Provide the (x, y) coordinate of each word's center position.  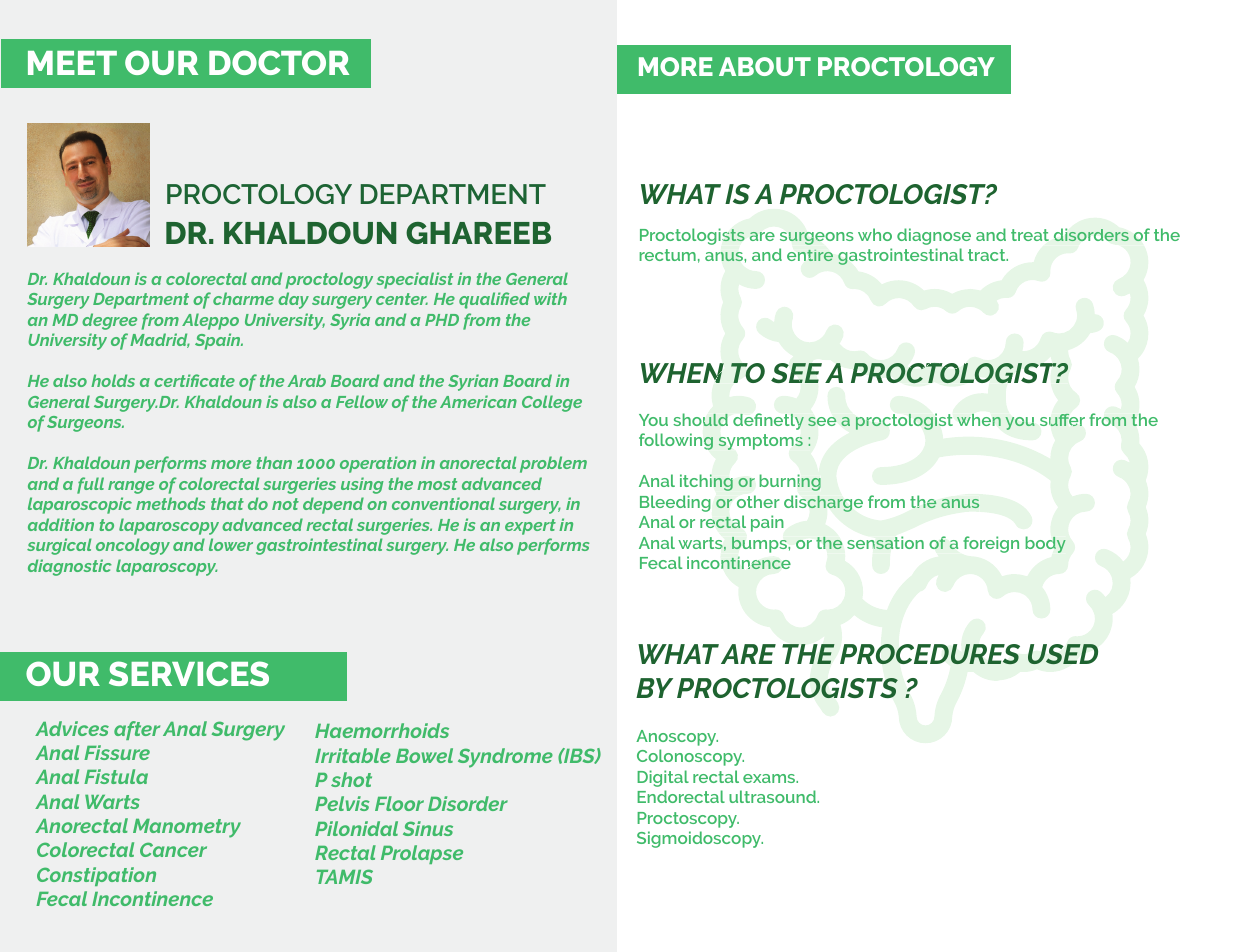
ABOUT (765, 66)
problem (553, 464)
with (550, 298)
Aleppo (210, 321)
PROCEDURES (930, 654)
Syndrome (505, 758)
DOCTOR (279, 62)
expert (530, 527)
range (131, 487)
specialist (414, 280)
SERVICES (189, 673)
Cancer (173, 849)
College (552, 403)
